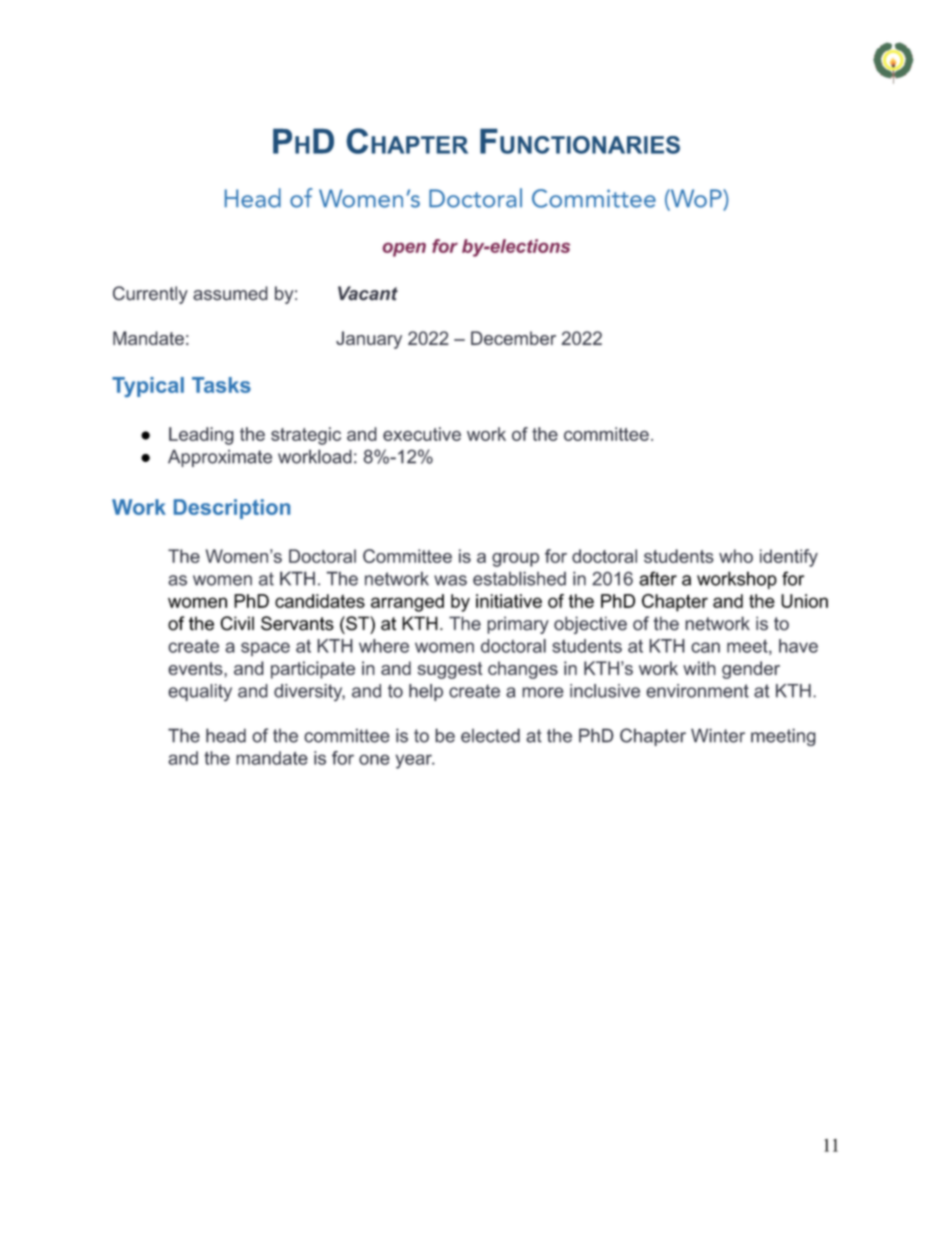 This screenshot has height=1233, width=952. What do you see at coordinates (798, 646) in the screenshot?
I see `have` at bounding box center [798, 646].
